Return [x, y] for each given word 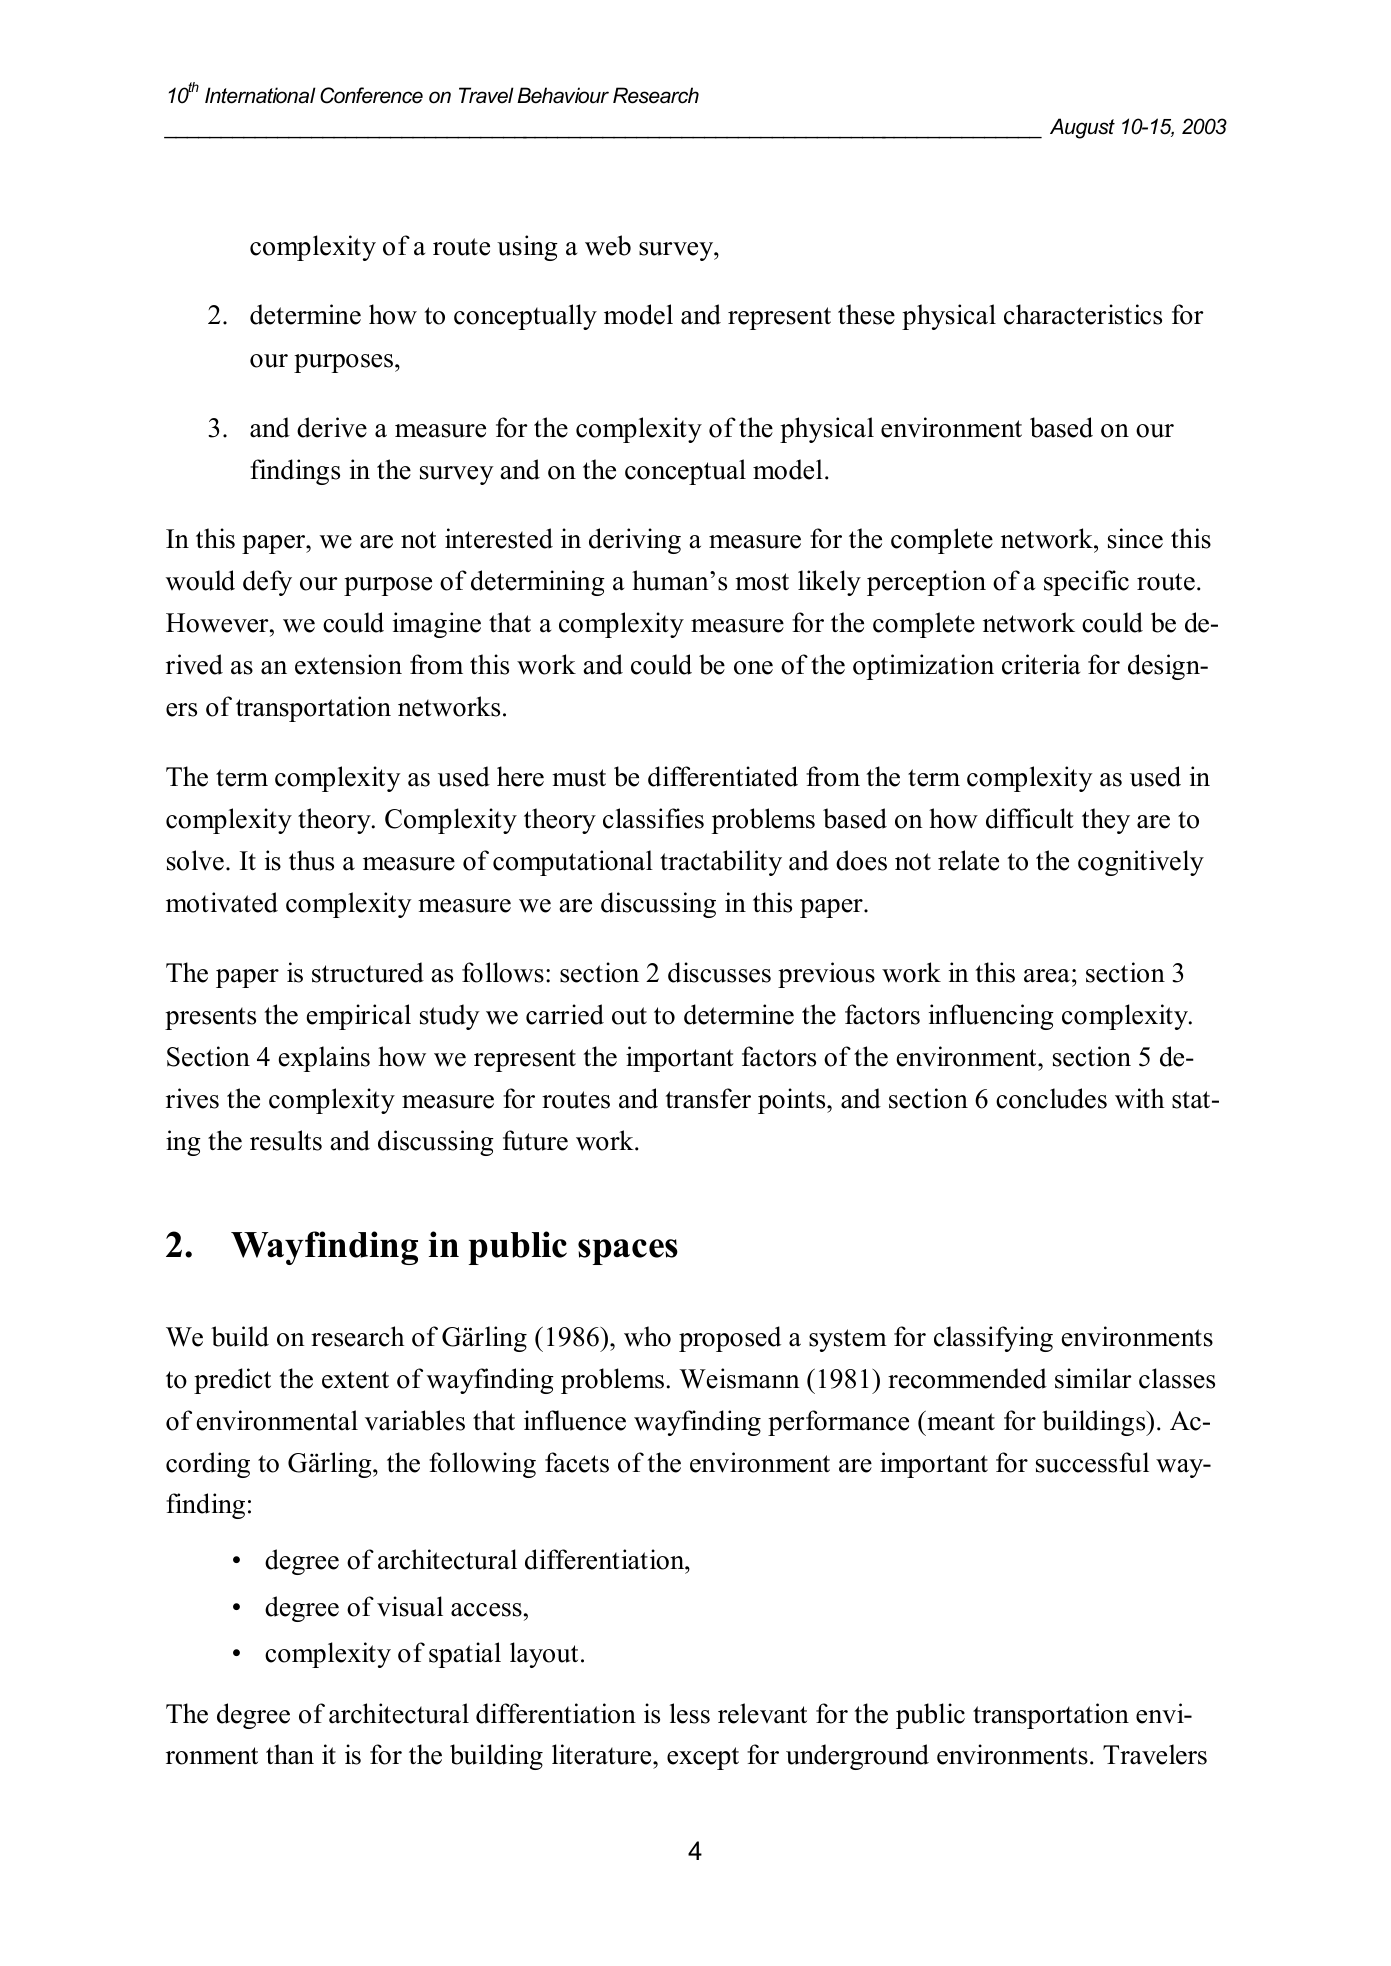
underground [857, 1757]
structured [368, 972]
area [1047, 976]
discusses [719, 972]
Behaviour [563, 95]
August [1082, 128]
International [260, 95]
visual [410, 1606]
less [690, 1713]
